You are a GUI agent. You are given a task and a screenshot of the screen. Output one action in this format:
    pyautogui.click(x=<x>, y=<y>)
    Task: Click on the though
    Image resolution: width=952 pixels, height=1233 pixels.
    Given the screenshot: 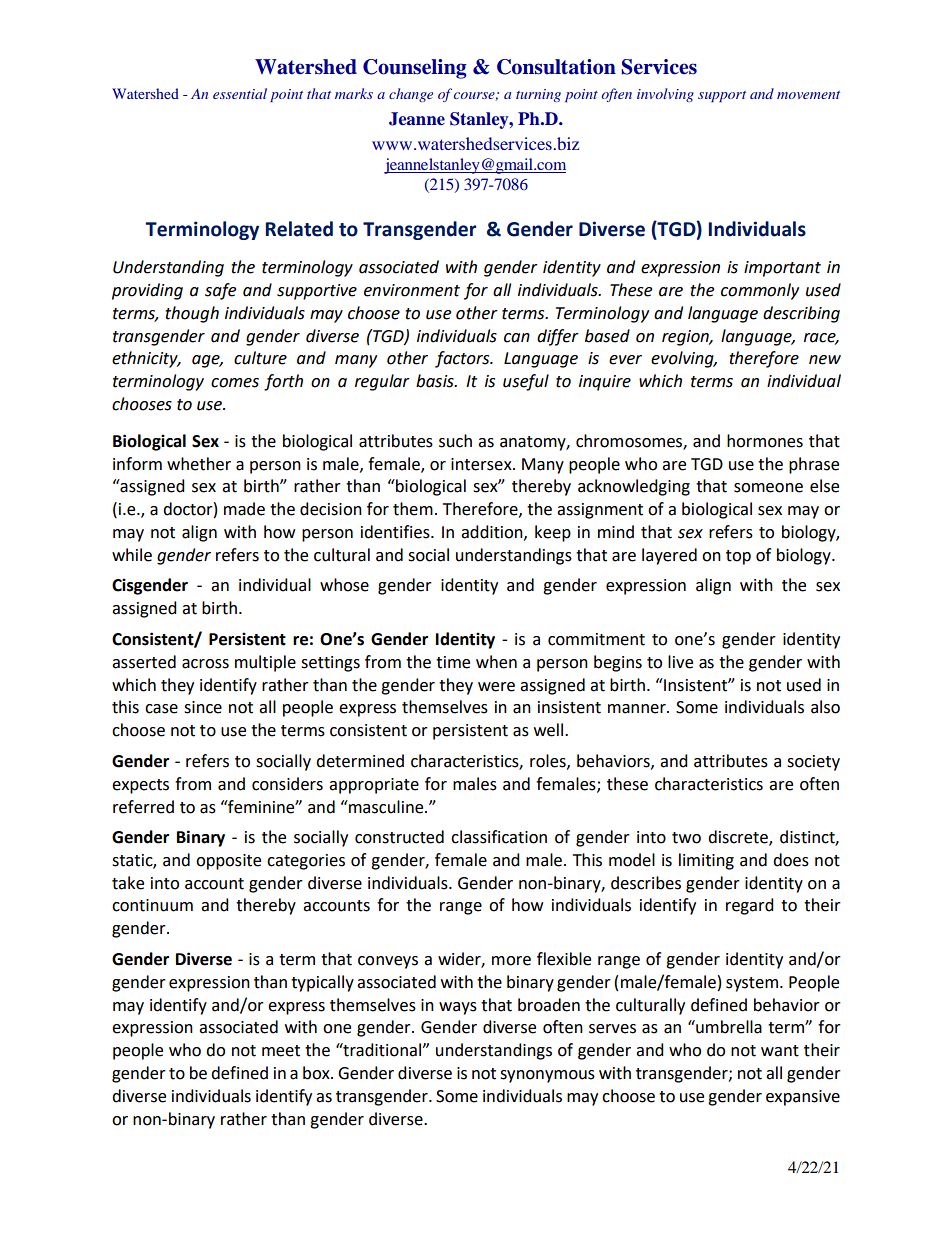 What is the action you would take?
    pyautogui.click(x=192, y=314)
